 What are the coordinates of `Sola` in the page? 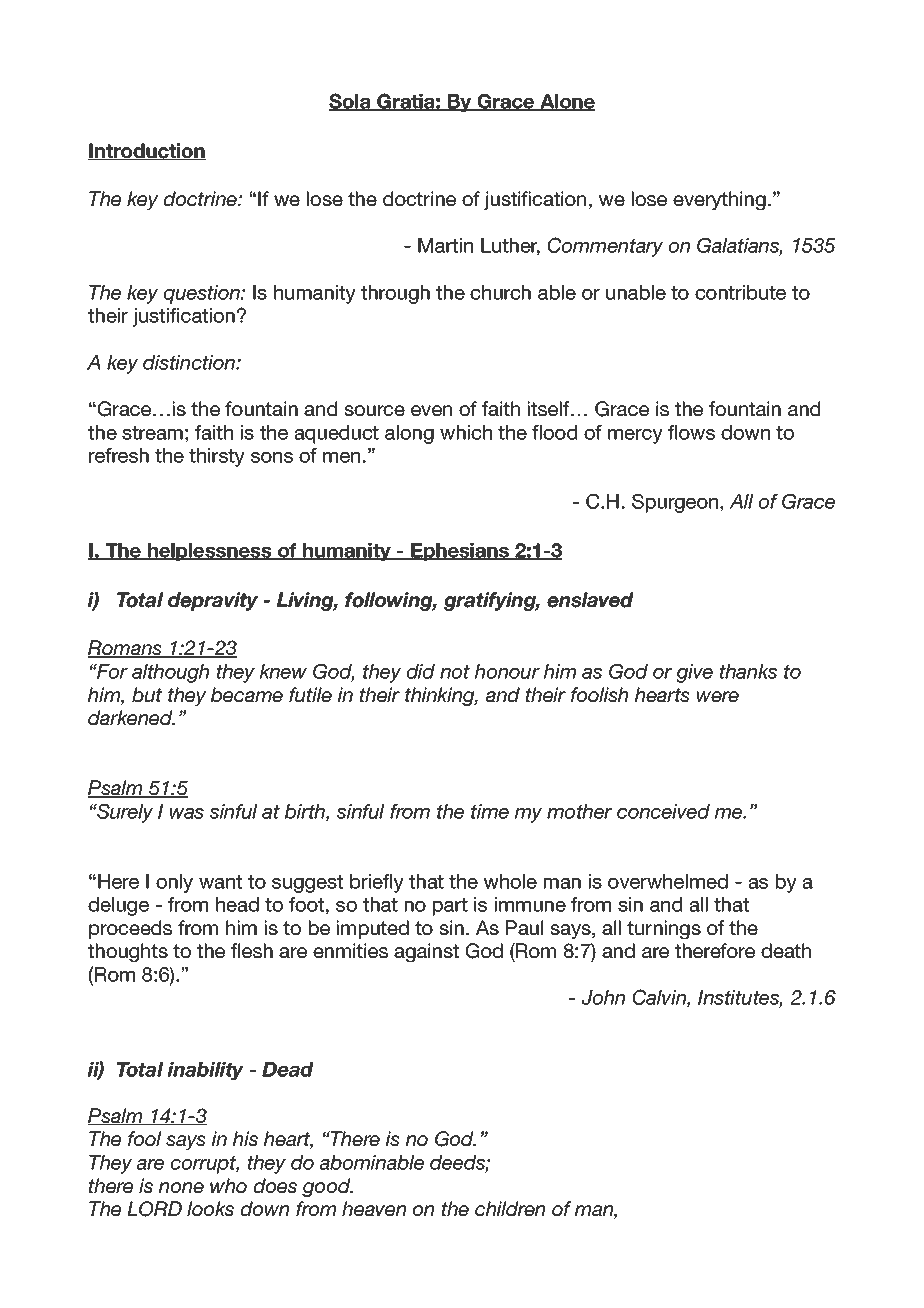 It's located at (350, 102).
